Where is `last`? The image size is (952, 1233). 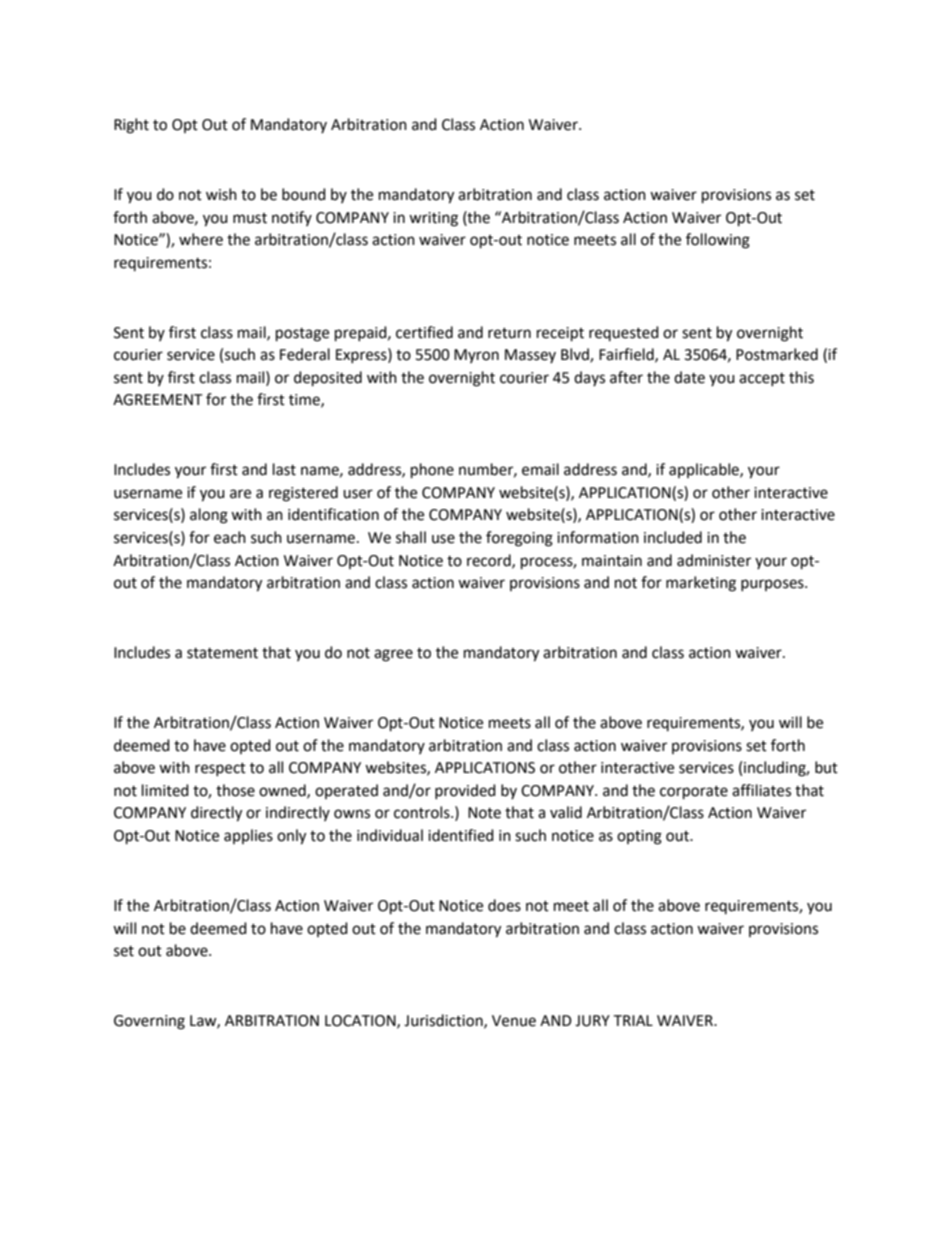 last is located at coordinates (284, 469).
